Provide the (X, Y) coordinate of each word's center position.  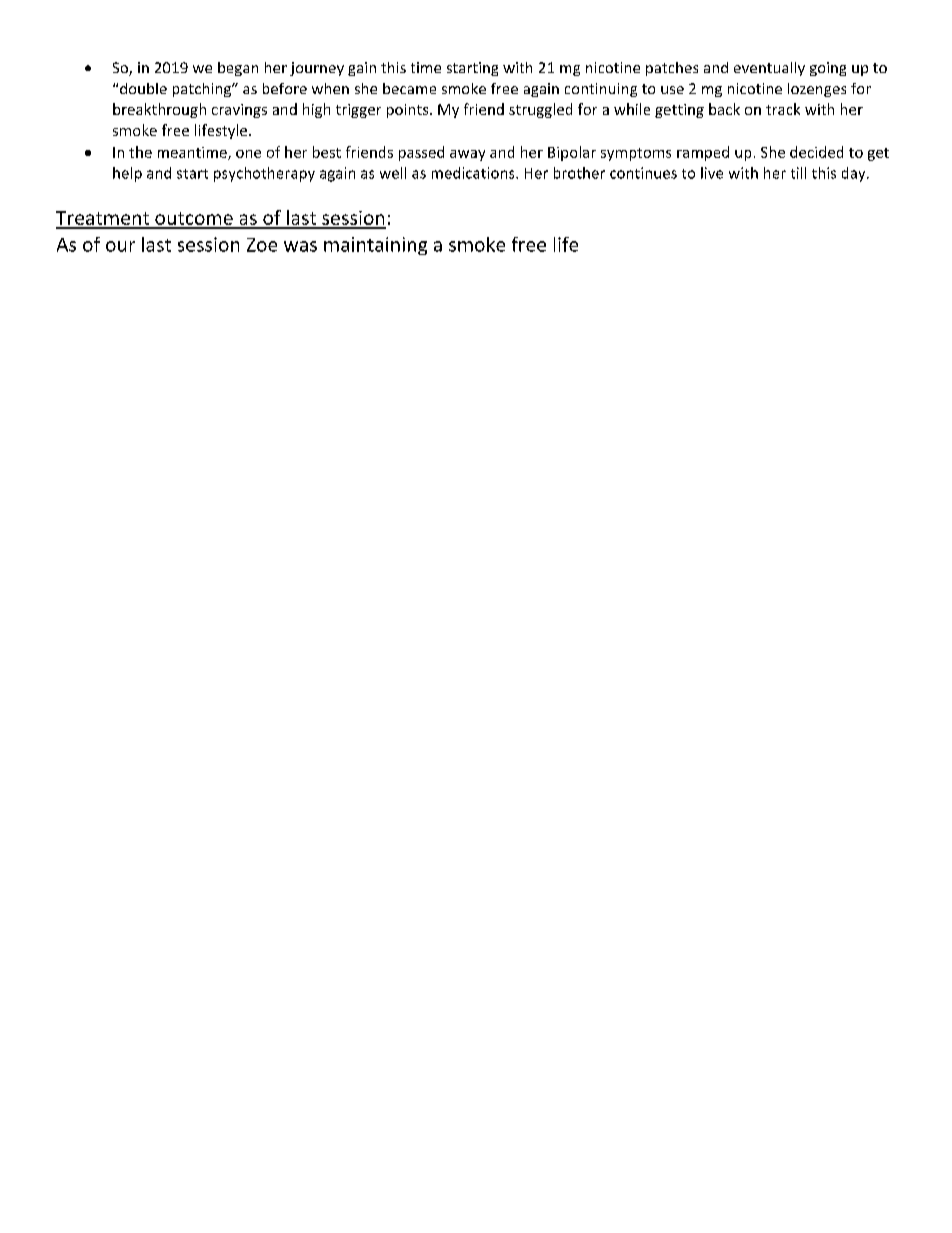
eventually (769, 69)
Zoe (262, 245)
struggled (540, 110)
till (798, 173)
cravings (239, 111)
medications (474, 173)
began (238, 69)
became (409, 88)
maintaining (375, 246)
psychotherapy (264, 174)
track (783, 109)
